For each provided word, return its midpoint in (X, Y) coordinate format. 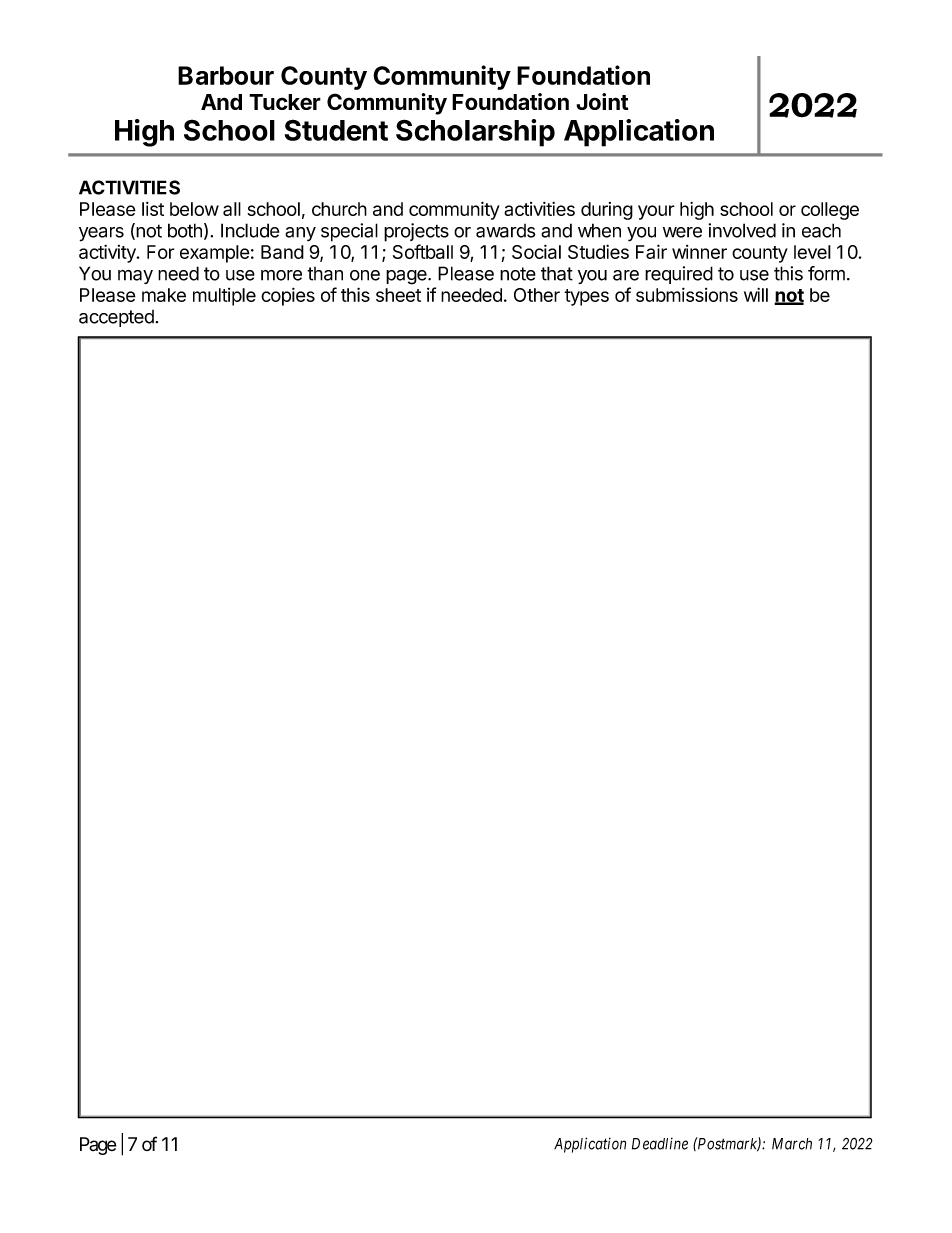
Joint (602, 101)
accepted (116, 318)
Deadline (660, 1143)
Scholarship (475, 133)
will (756, 294)
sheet (398, 295)
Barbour (226, 75)
